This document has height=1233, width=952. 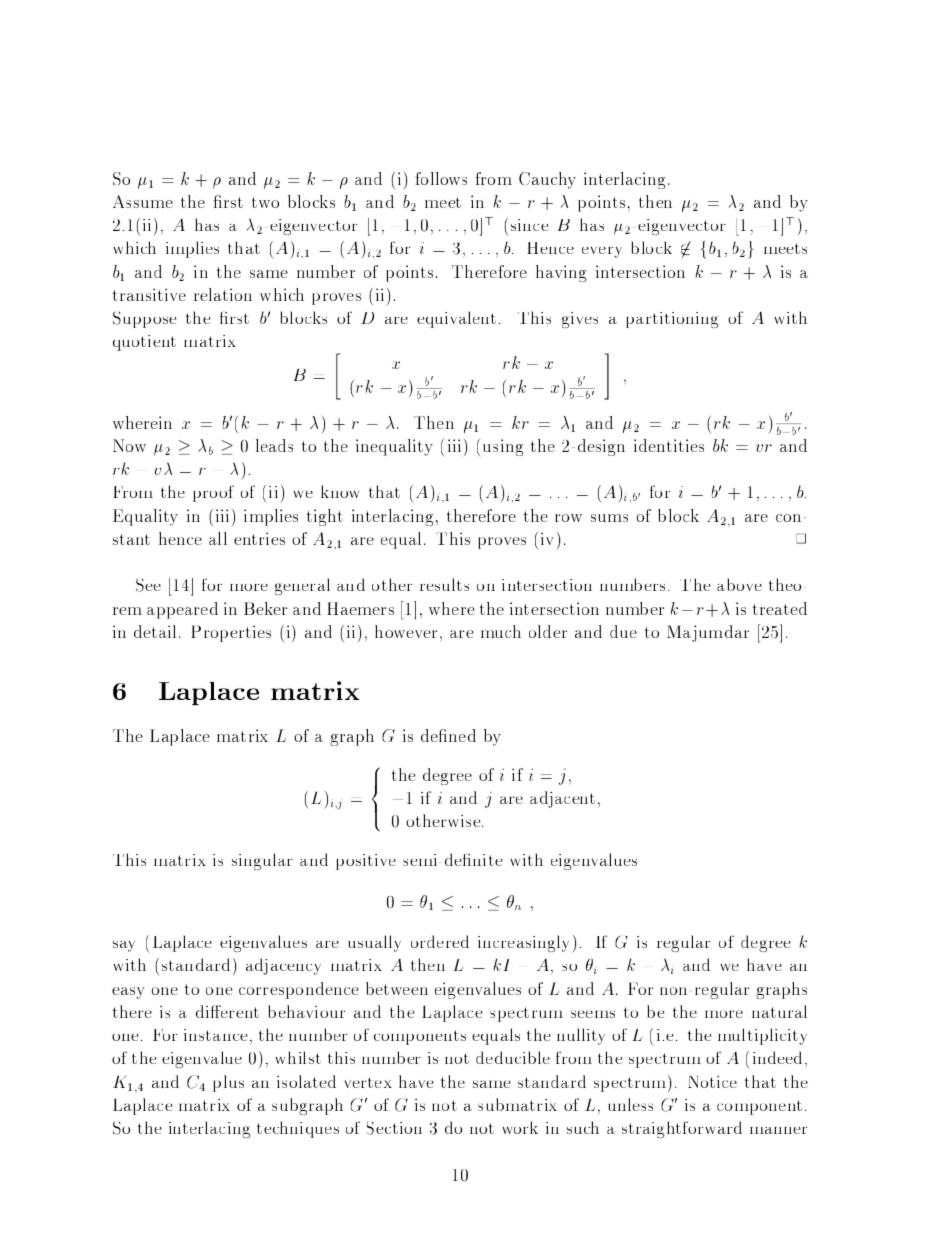 I want to click on above, so click(x=739, y=584).
